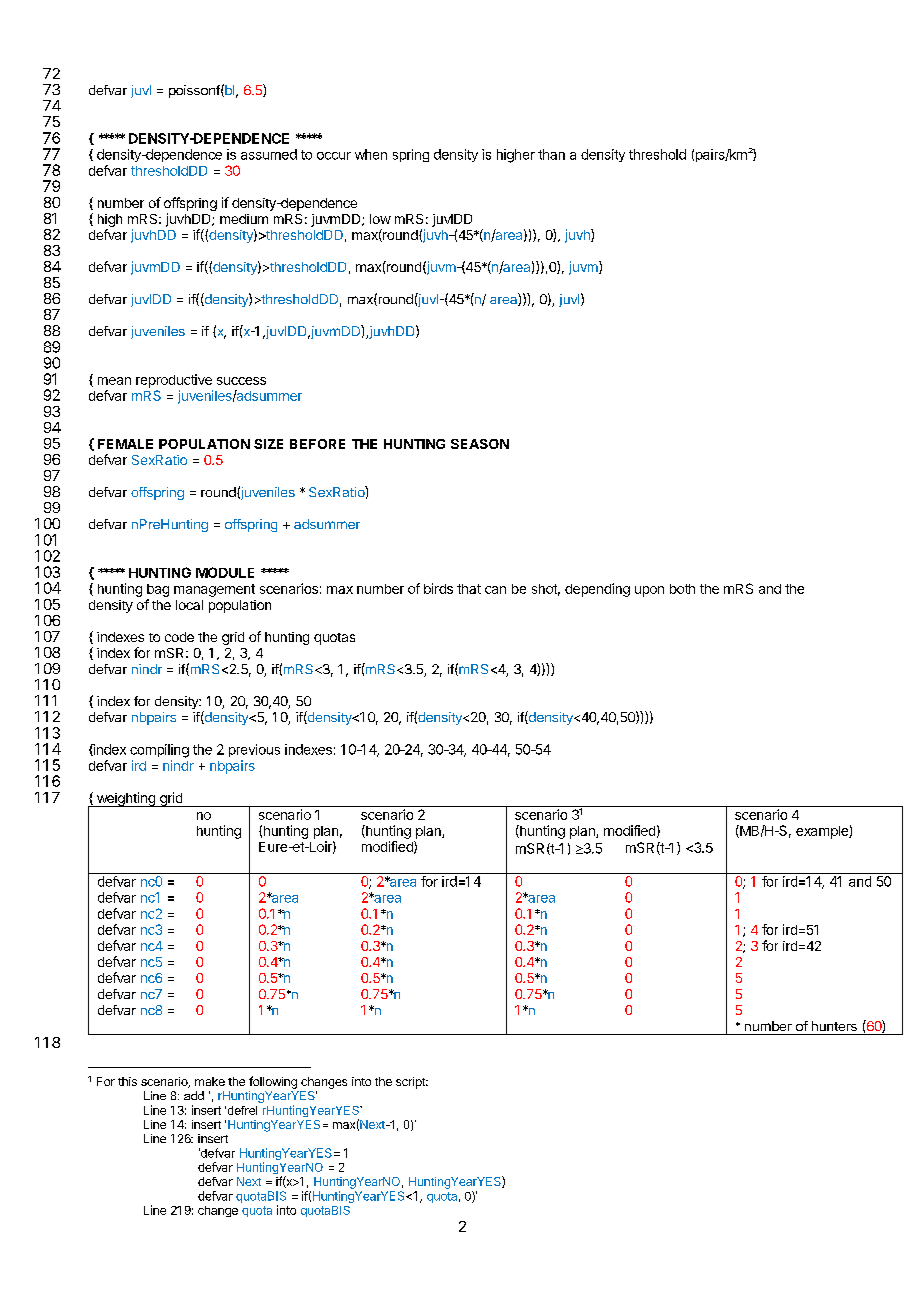  What do you see at coordinates (210, 1081) in the page?
I see `make` at bounding box center [210, 1081].
